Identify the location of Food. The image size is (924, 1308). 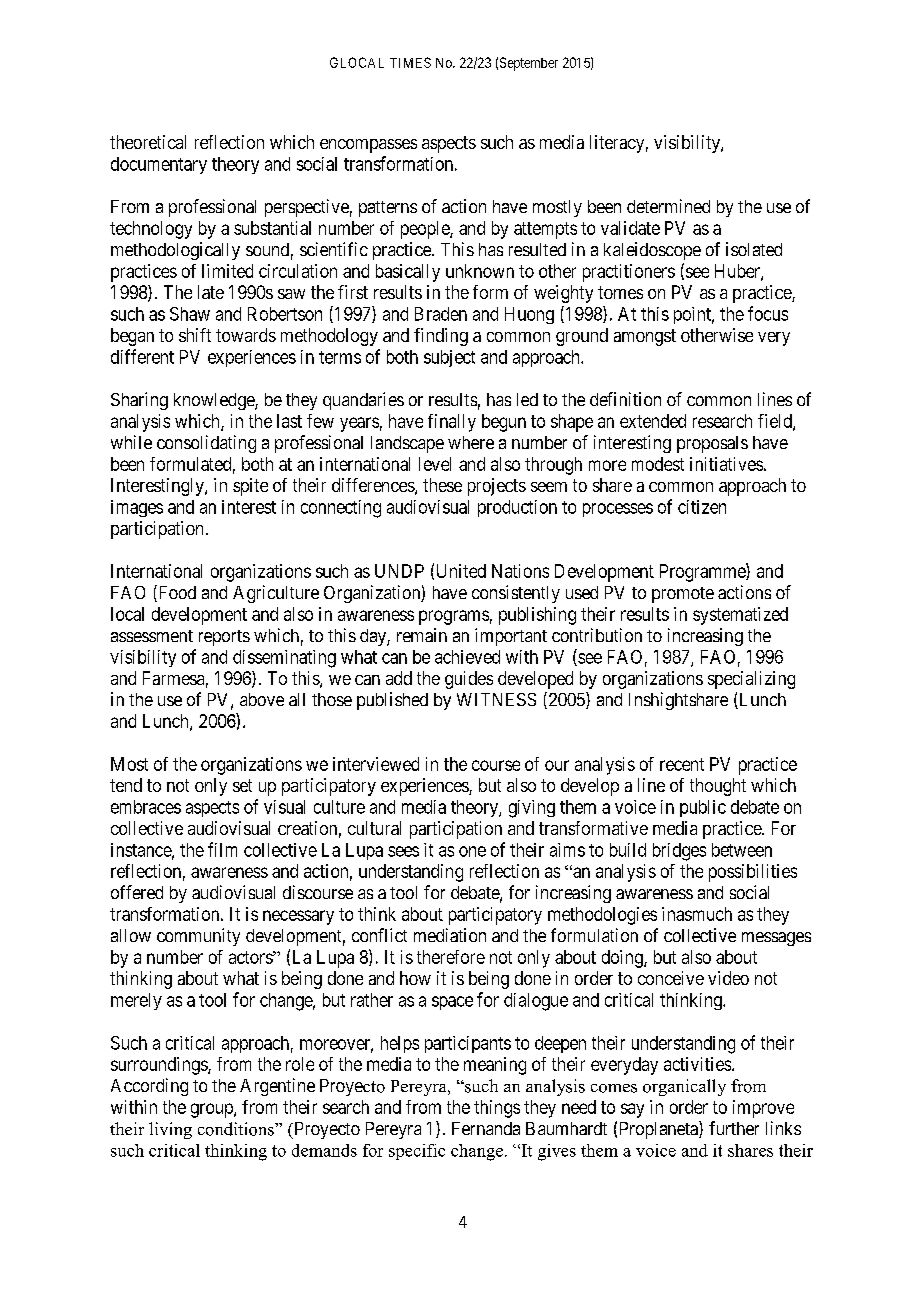
(176, 593).
